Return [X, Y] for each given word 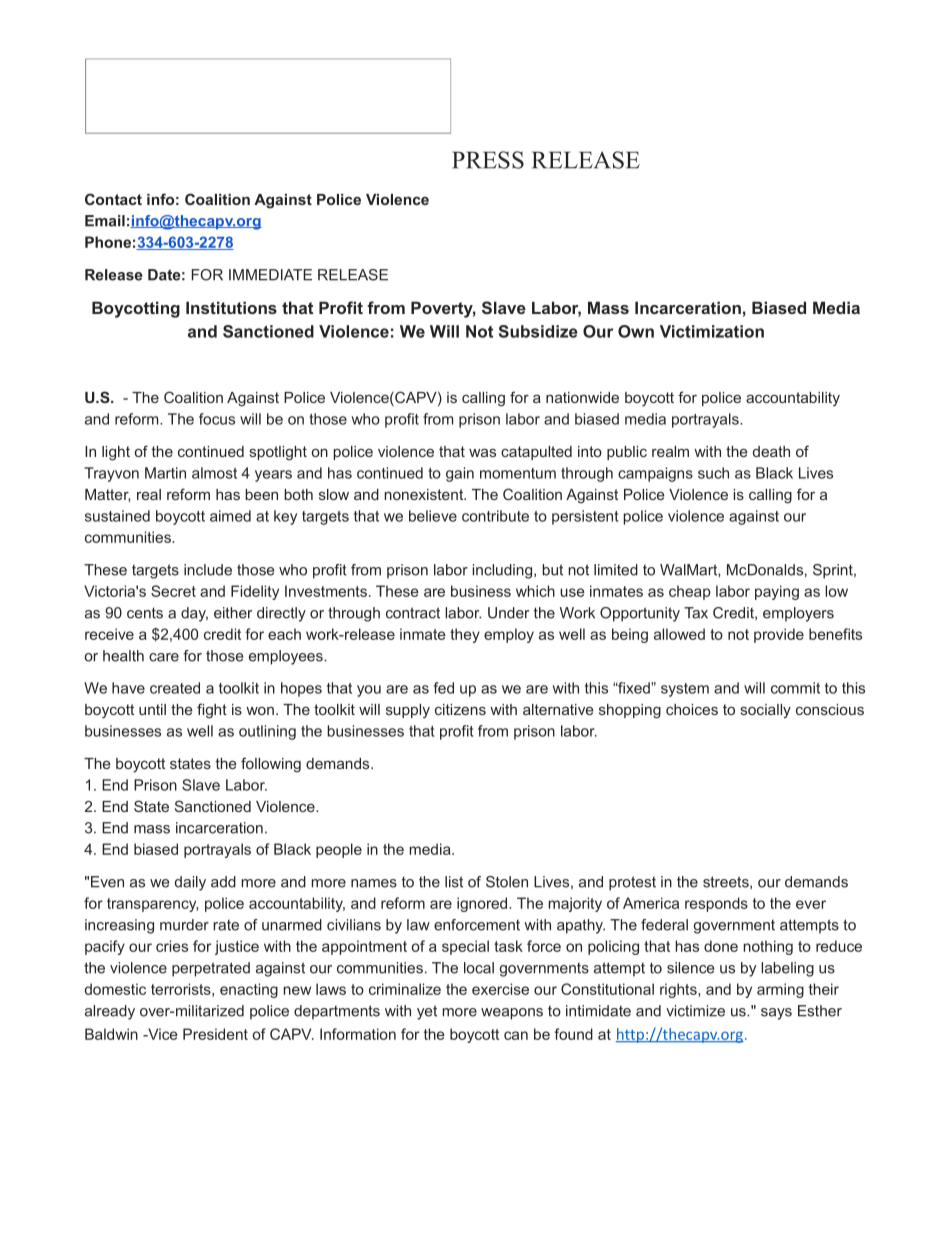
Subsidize [538, 331]
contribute [495, 516]
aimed [230, 516]
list [454, 882]
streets [727, 882]
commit [795, 688]
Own [636, 331]
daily [190, 883]
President [215, 1034]
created [175, 688]
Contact [113, 199]
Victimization [712, 331]
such [713, 473]
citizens [460, 709]
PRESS [488, 160]
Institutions [231, 307]
